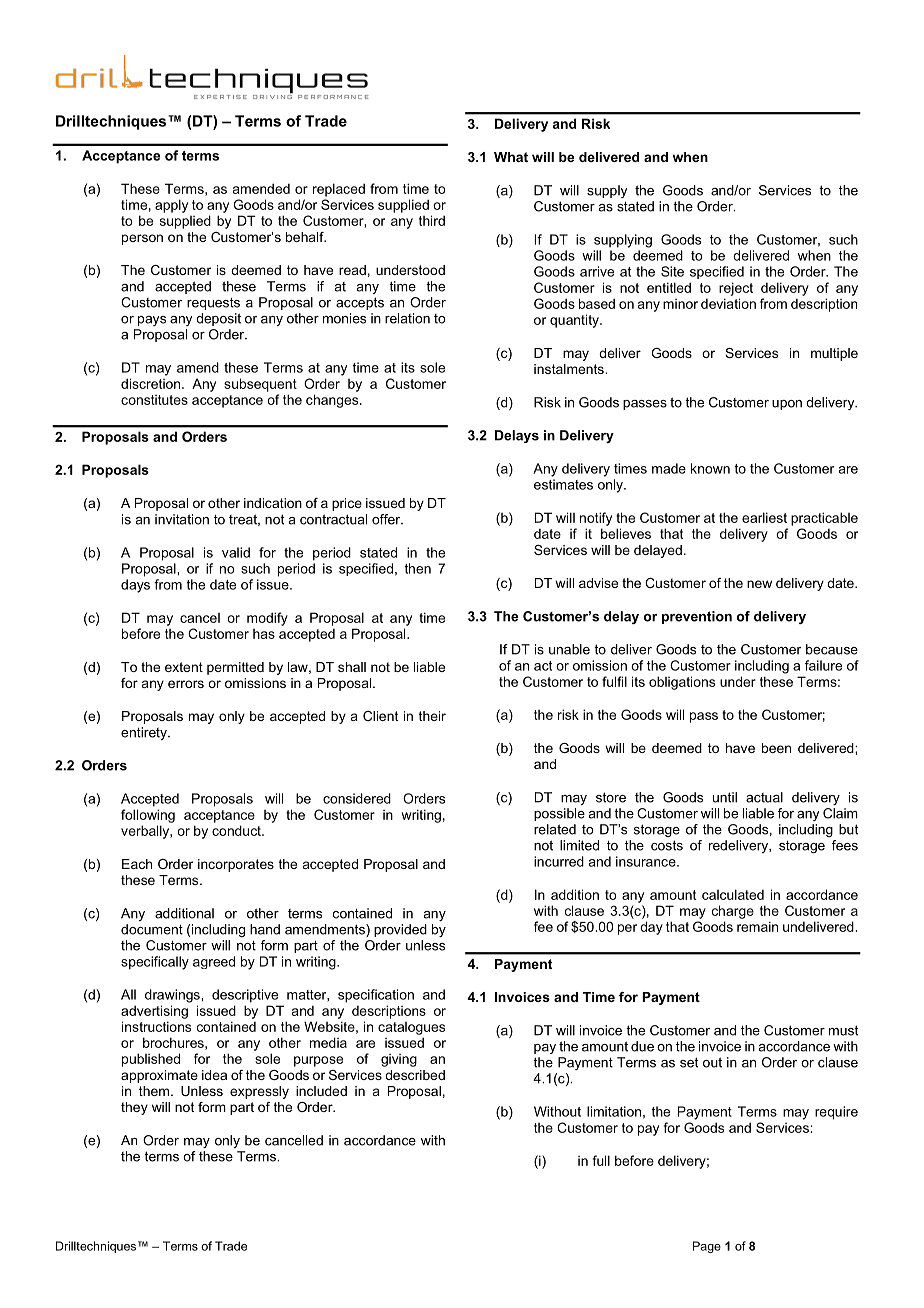 The image size is (924, 1308). Describe the element at coordinates (563, 484) in the screenshot. I see `estimates` at that location.
